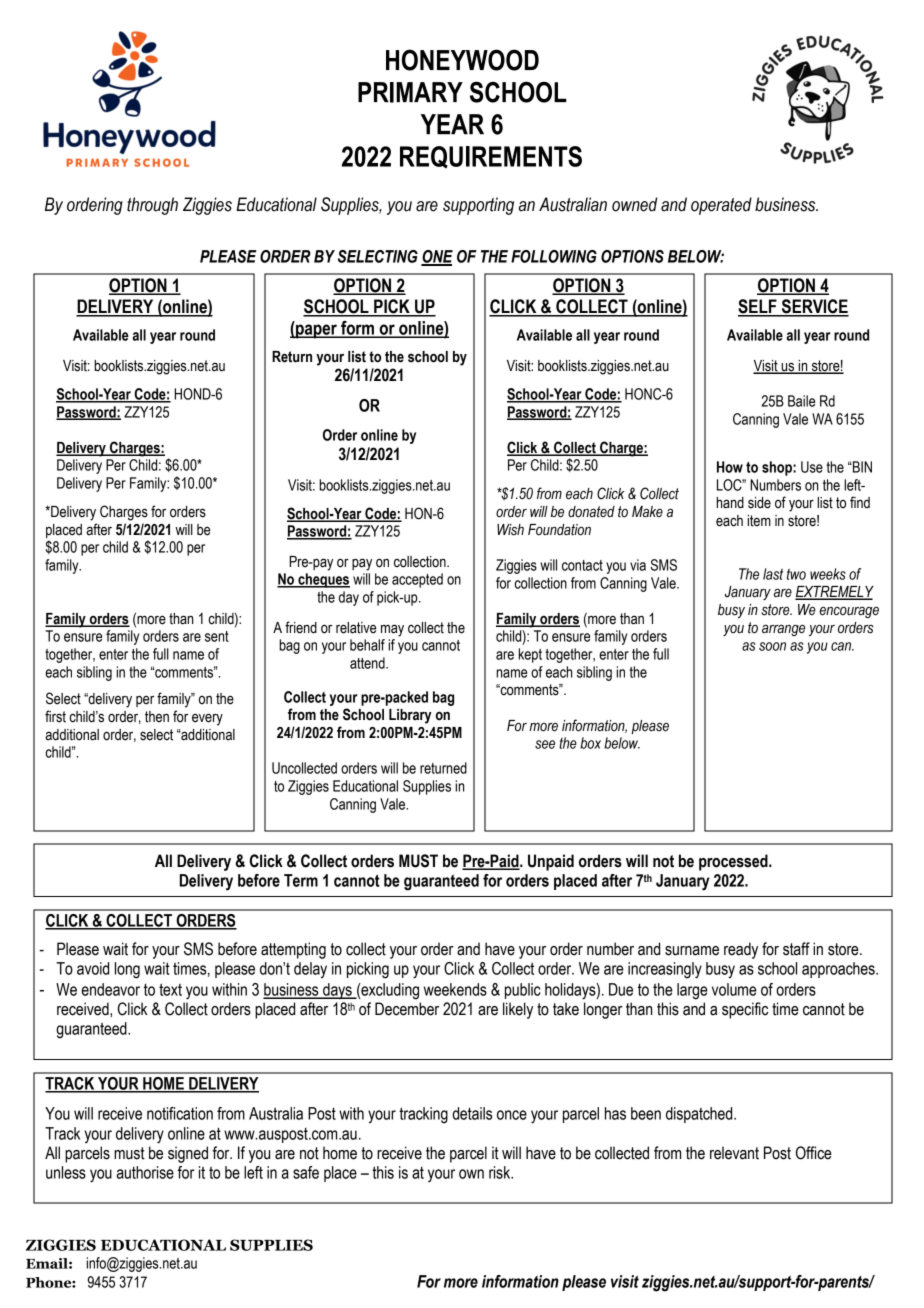 The image size is (924, 1308). I want to click on sent, so click(217, 636).
